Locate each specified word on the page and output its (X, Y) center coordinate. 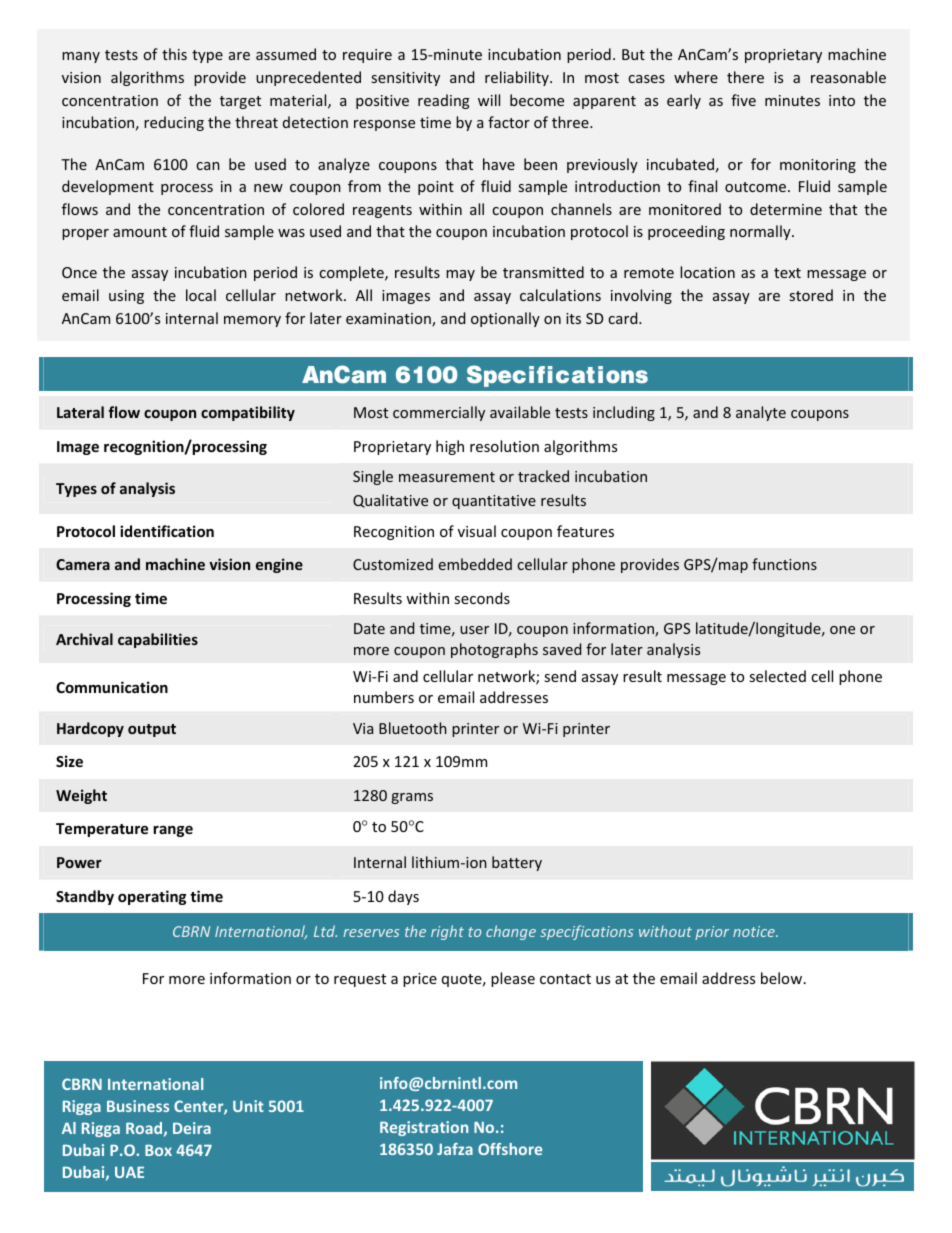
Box (158, 1150)
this (174, 54)
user (474, 630)
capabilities (158, 640)
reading (444, 101)
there (745, 77)
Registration (424, 1128)
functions (784, 564)
